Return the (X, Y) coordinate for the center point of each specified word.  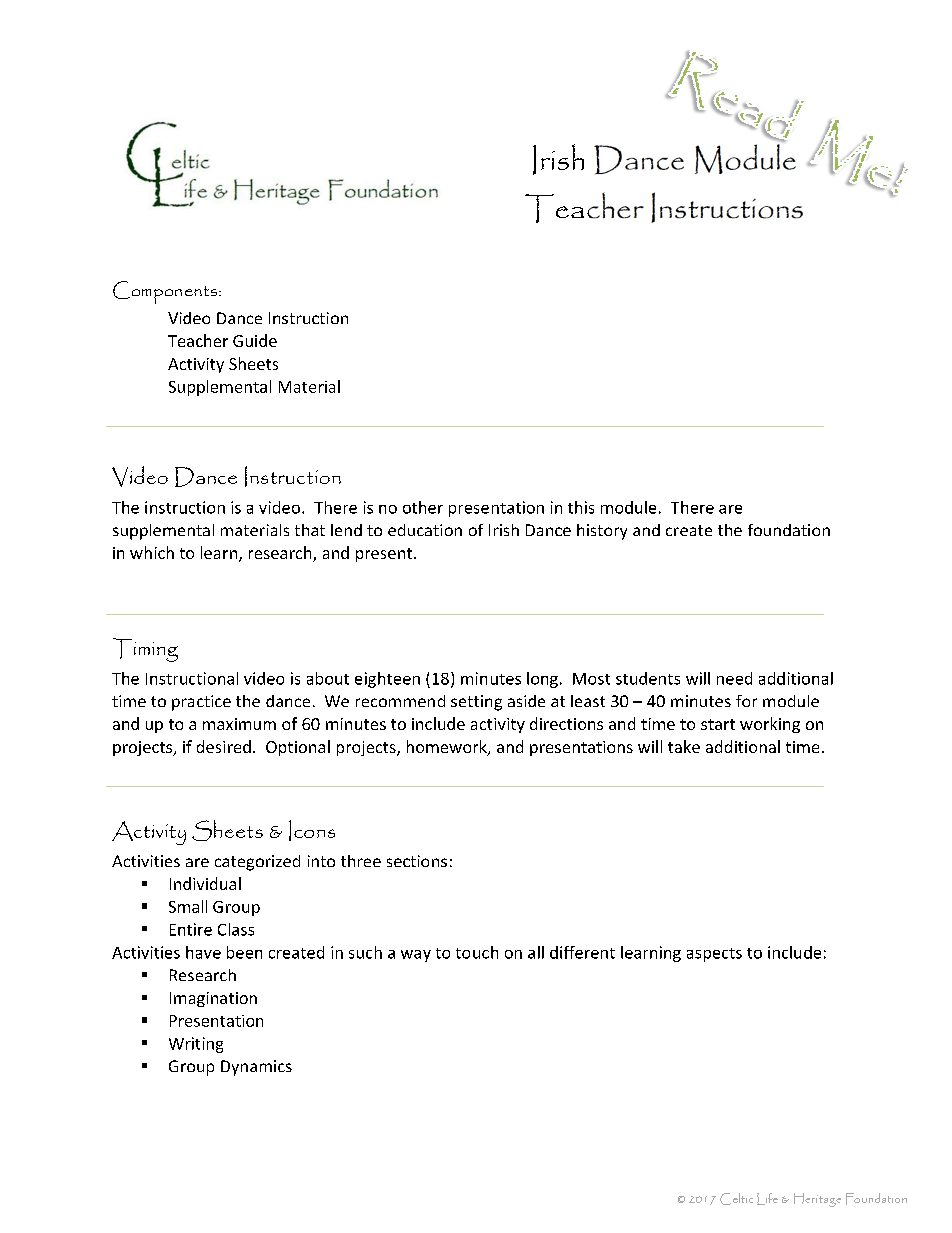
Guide (255, 340)
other (423, 507)
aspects (714, 955)
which (152, 552)
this (581, 507)
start (718, 724)
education (425, 530)
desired (224, 746)
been (244, 952)
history (602, 532)
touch (477, 952)
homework (448, 748)
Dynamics (256, 1068)
